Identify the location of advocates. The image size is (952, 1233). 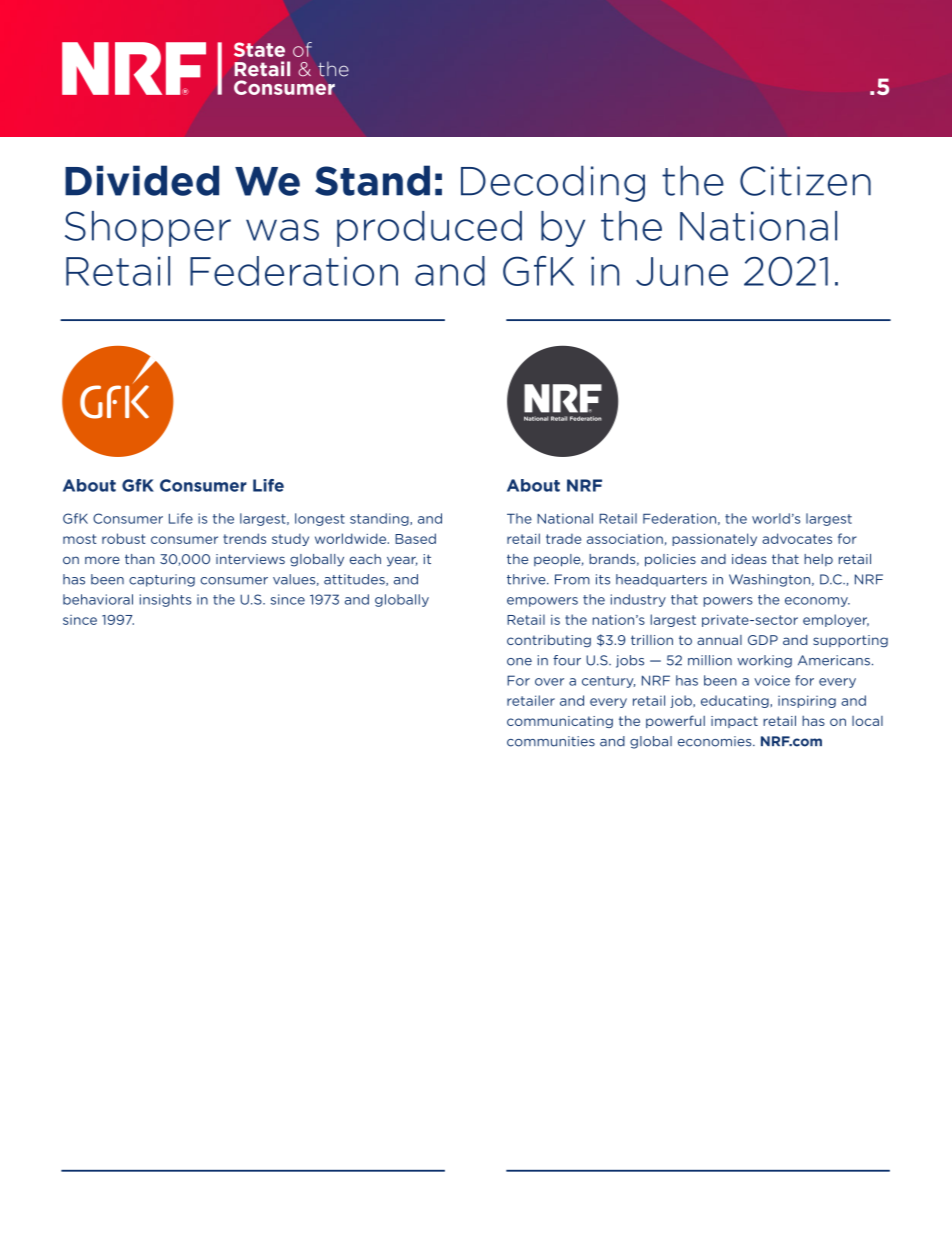
(797, 538).
